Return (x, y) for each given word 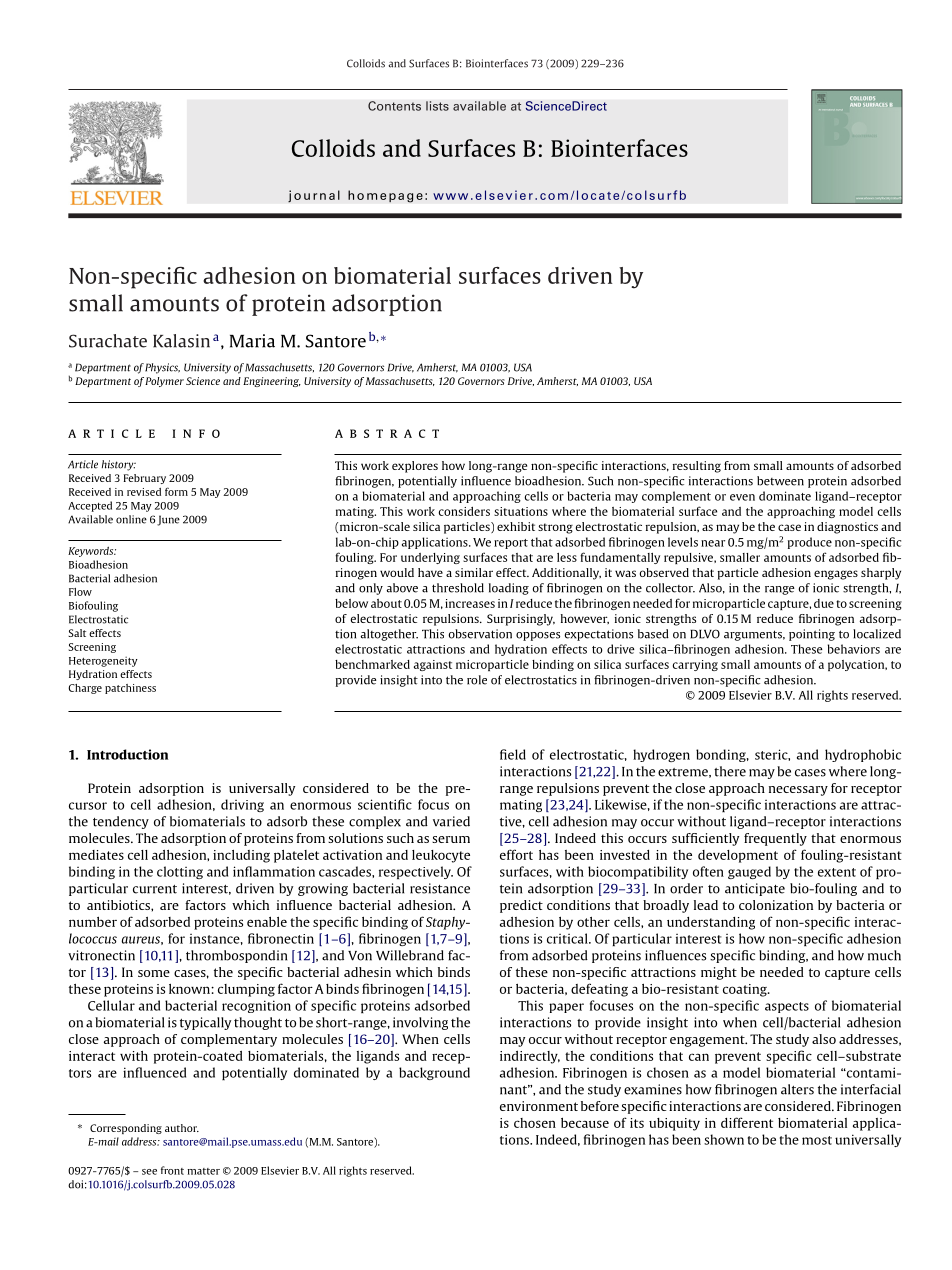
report (511, 544)
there (730, 771)
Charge (85, 689)
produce (810, 543)
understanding (711, 923)
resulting (697, 467)
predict (521, 906)
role (477, 680)
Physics (162, 368)
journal (314, 196)
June (168, 520)
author (182, 1128)
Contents (394, 106)
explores (415, 467)
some (154, 973)
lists (437, 106)
